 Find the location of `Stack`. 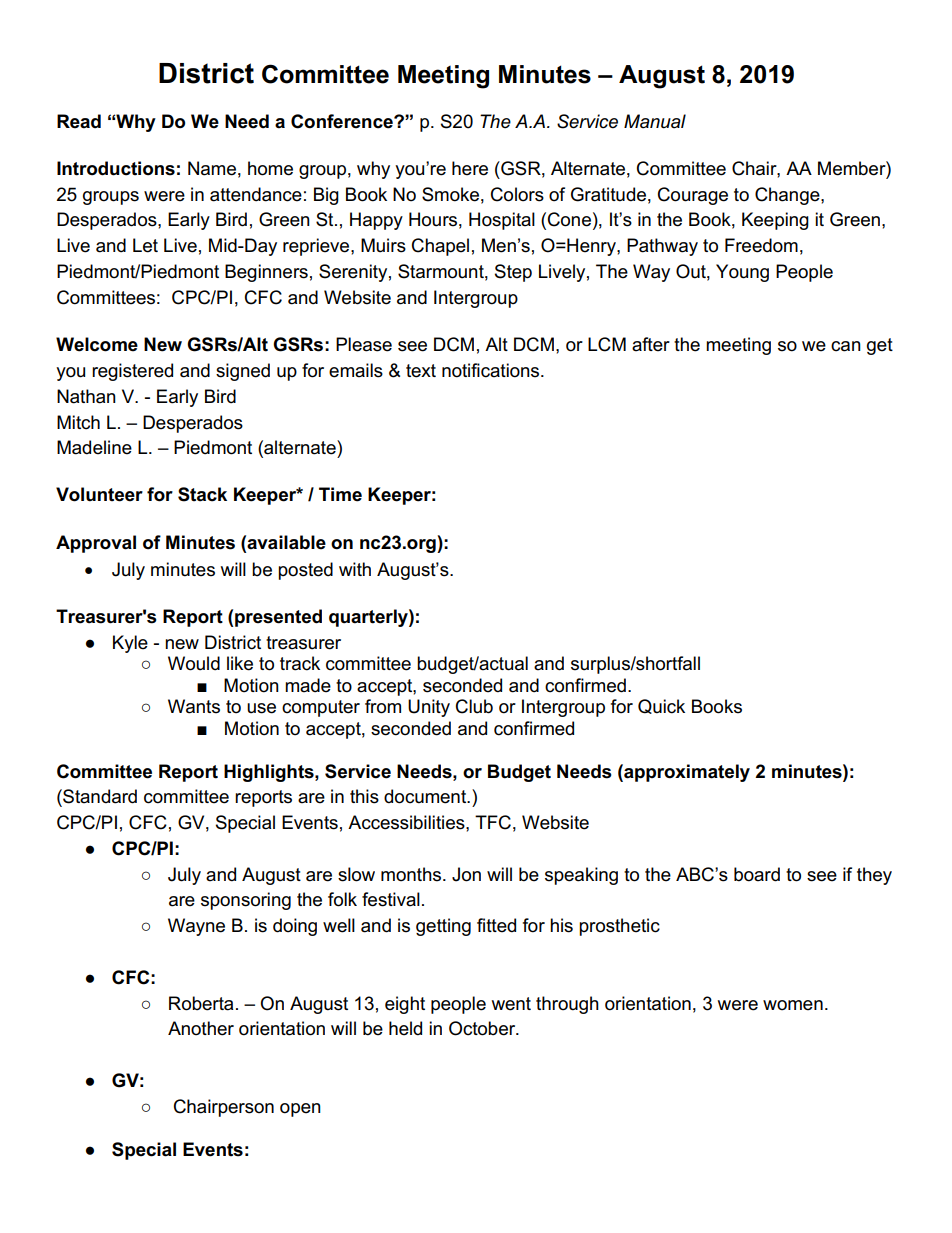

Stack is located at coordinates (202, 494).
